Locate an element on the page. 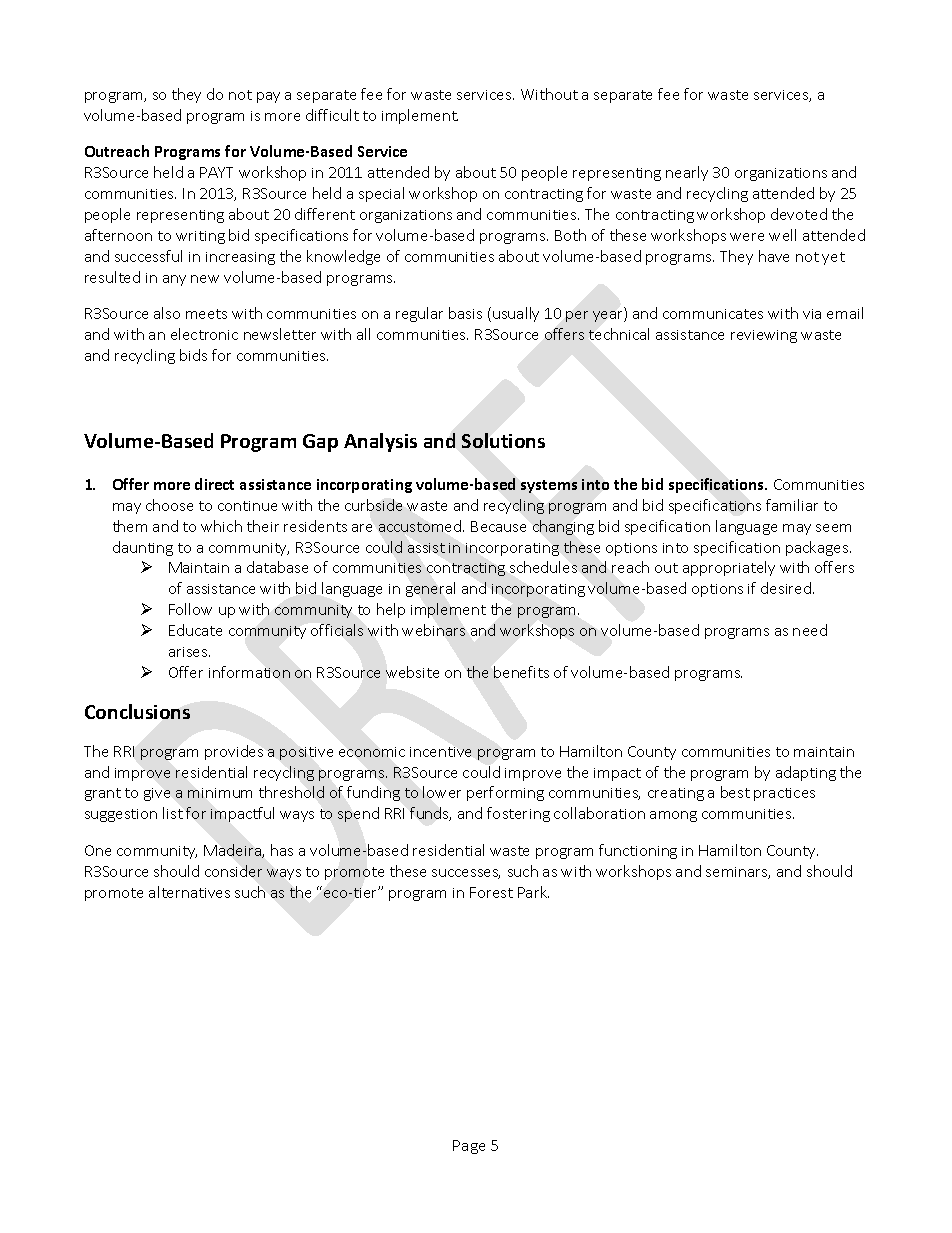  need is located at coordinates (810, 630).
